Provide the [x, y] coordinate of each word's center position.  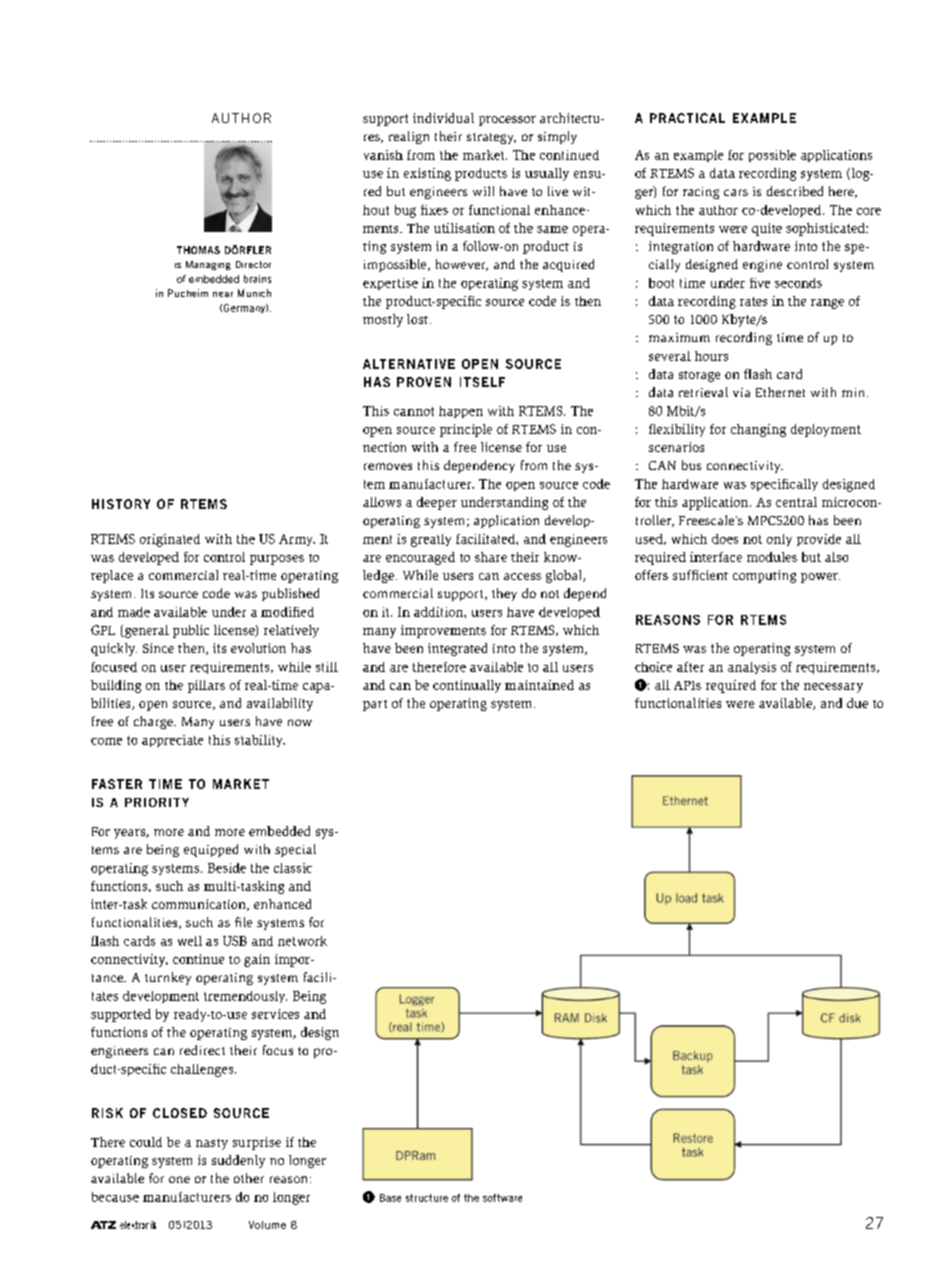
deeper [437, 503]
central [796, 502]
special [295, 850]
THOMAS [198, 250]
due [857, 703]
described [795, 191]
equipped [211, 850]
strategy [491, 138]
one [179, 1179]
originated [170, 540]
